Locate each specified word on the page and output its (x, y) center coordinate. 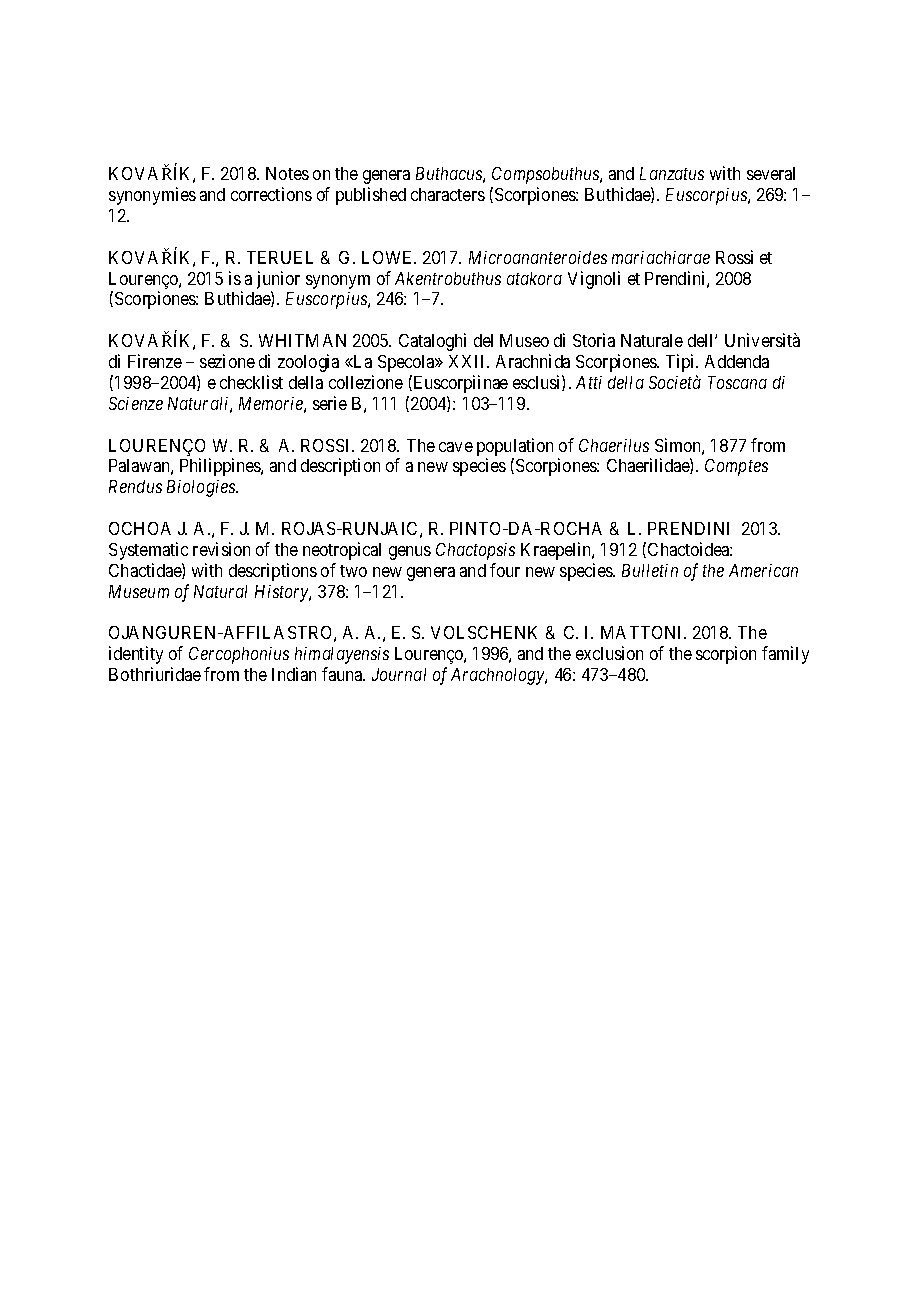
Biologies (202, 488)
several (771, 173)
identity (136, 655)
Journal (399, 674)
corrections (271, 194)
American (763, 570)
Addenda (737, 361)
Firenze (155, 361)
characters (448, 194)
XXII (469, 361)
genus (410, 553)
